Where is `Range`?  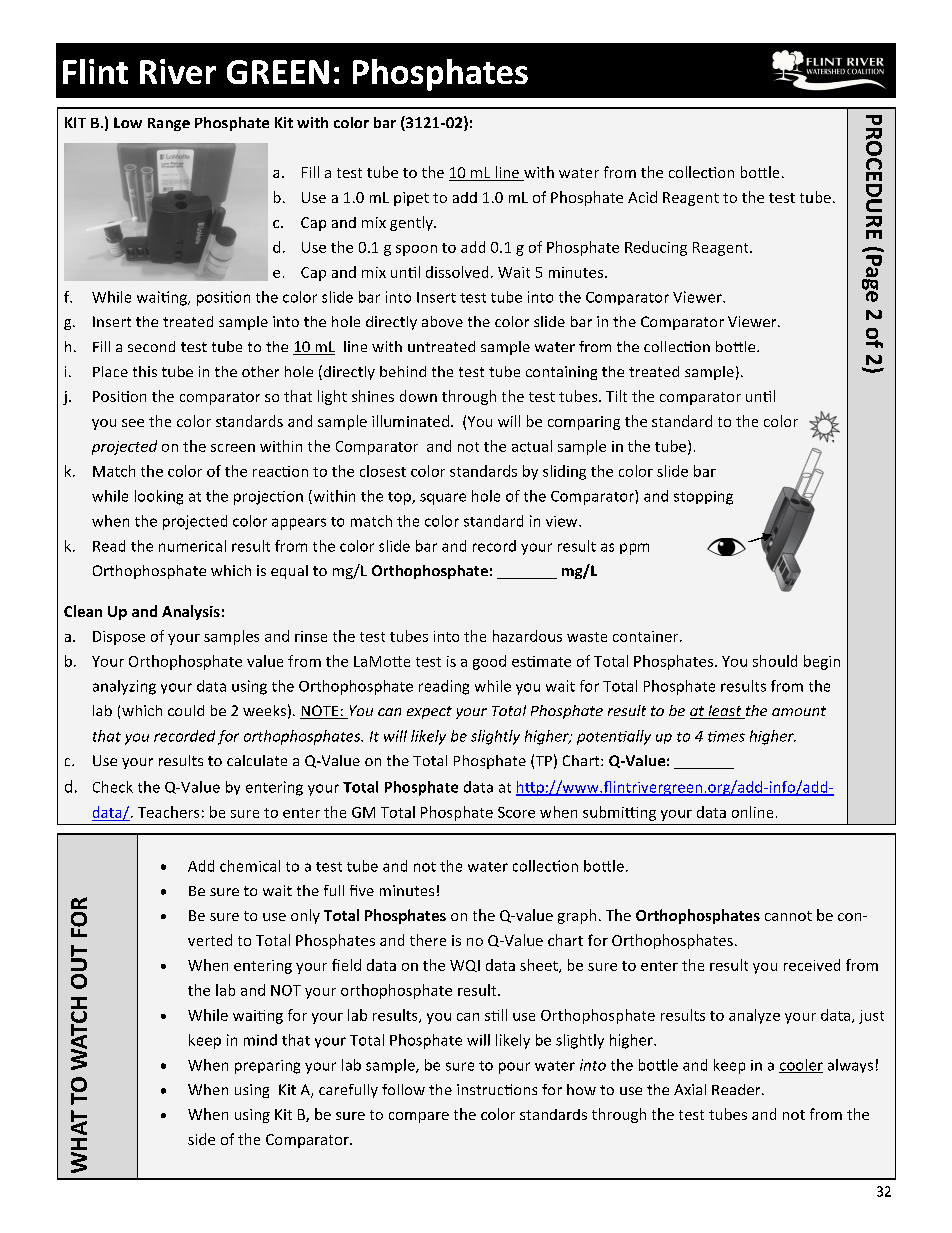 Range is located at coordinates (169, 124).
